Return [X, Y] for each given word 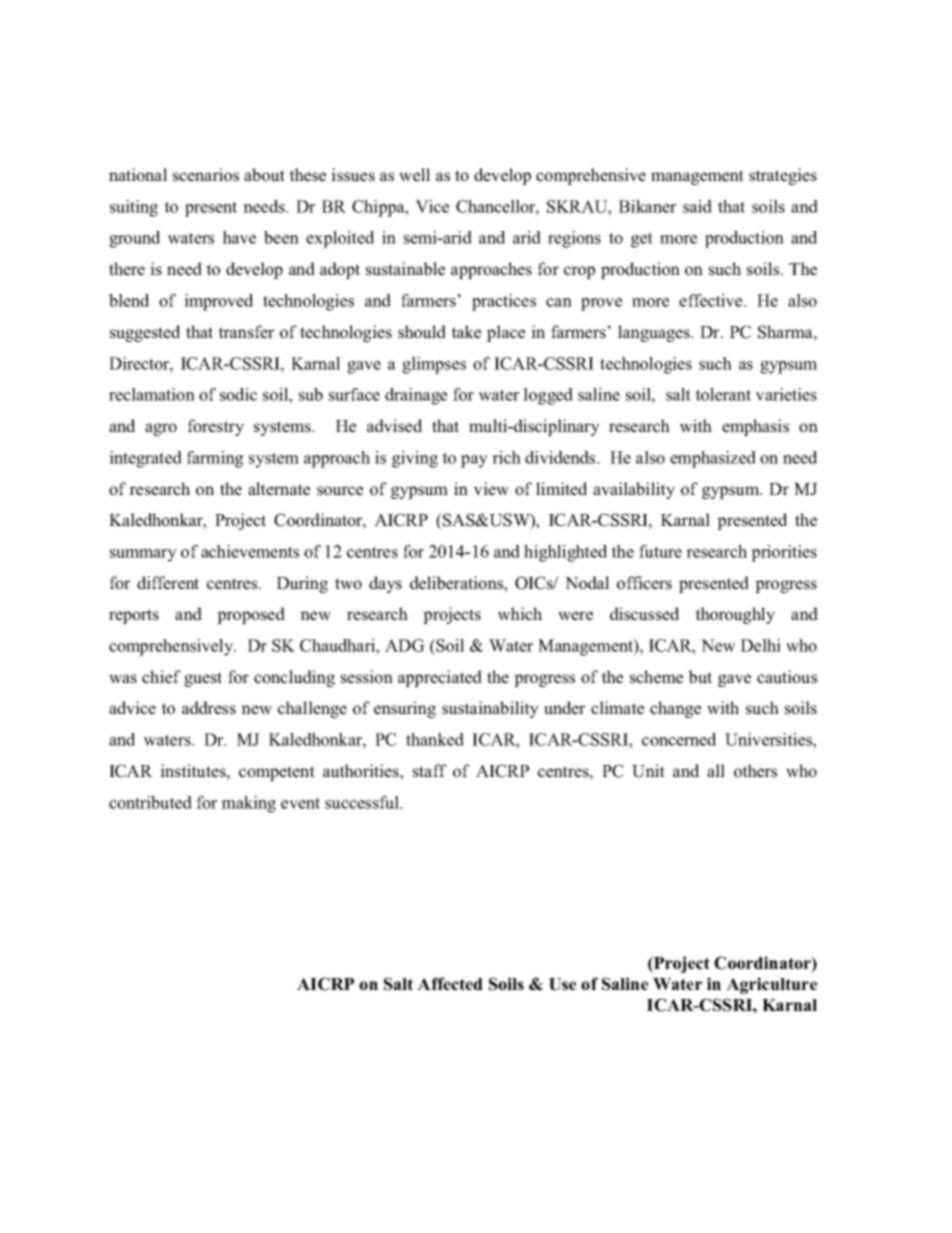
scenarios [206, 175]
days [385, 584]
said [697, 206]
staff [430, 771]
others [755, 771]
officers [644, 583]
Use [562, 984]
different [168, 583]
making [248, 804]
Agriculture [771, 985]
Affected [450, 984]
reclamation [152, 394]
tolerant [723, 394]
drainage [416, 396]
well [414, 175]
